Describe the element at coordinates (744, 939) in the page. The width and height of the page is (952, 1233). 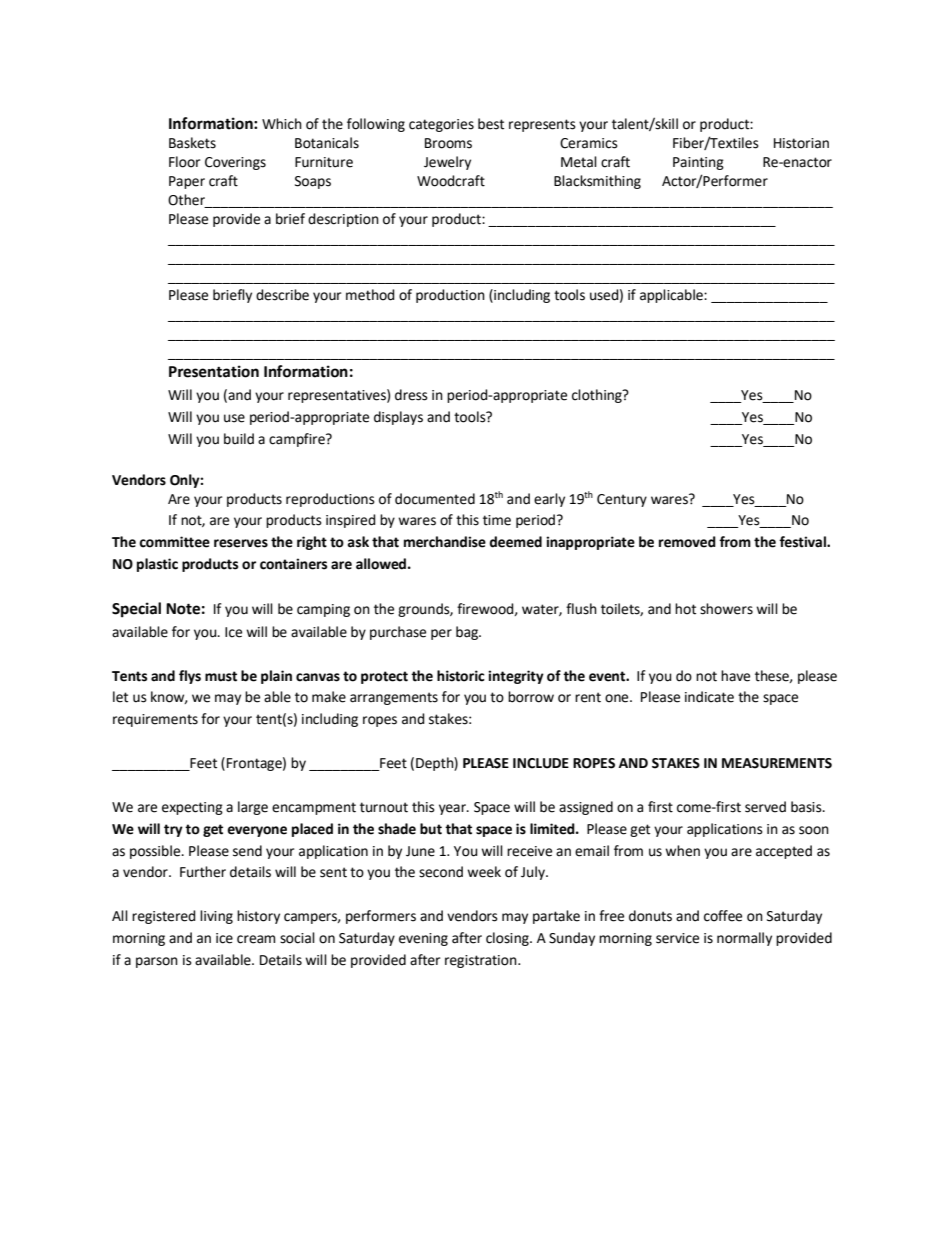
I see `normally` at that location.
